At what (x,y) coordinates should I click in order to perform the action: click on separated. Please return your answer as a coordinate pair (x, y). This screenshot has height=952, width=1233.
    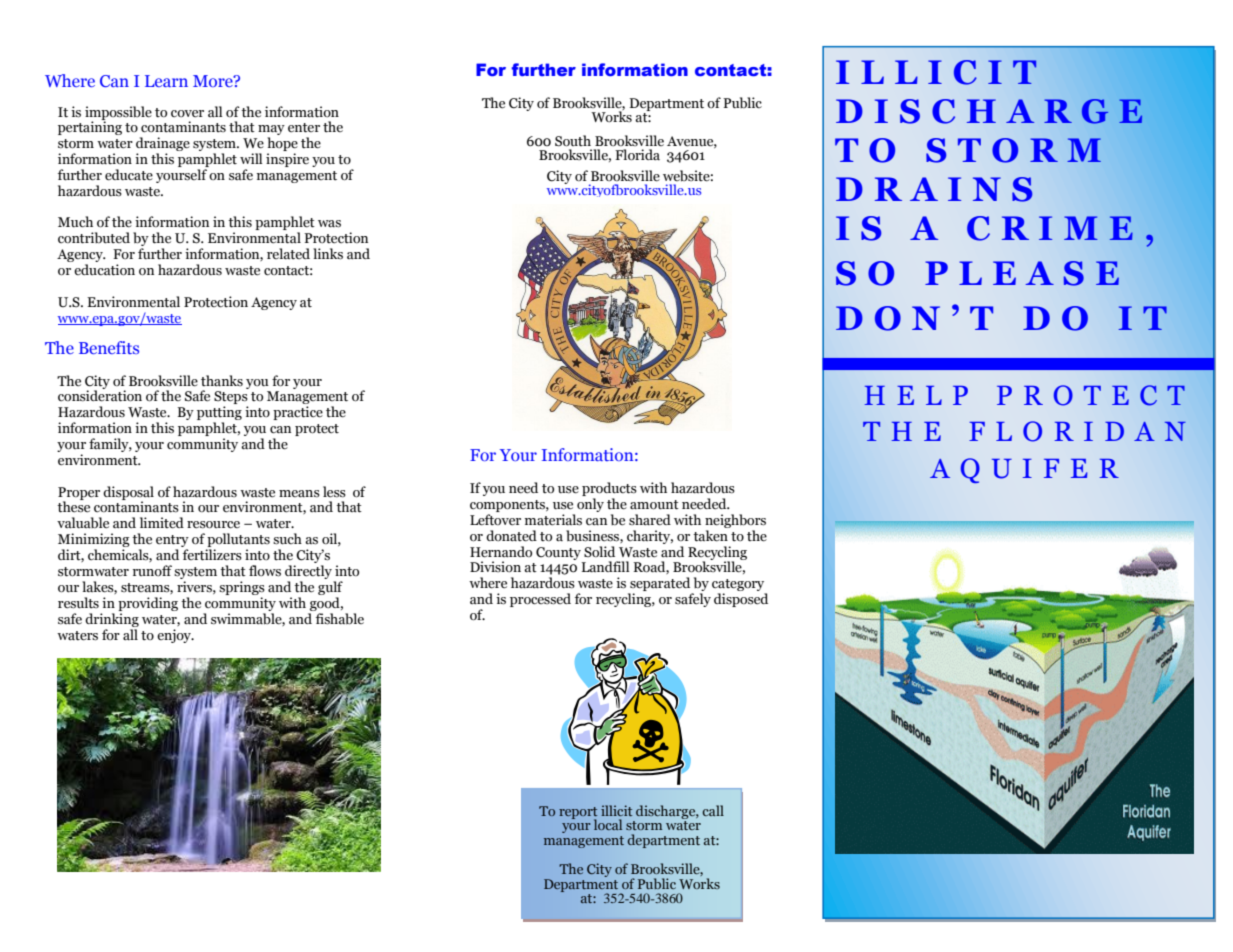
    Looking at the image, I should click on (660, 585).
